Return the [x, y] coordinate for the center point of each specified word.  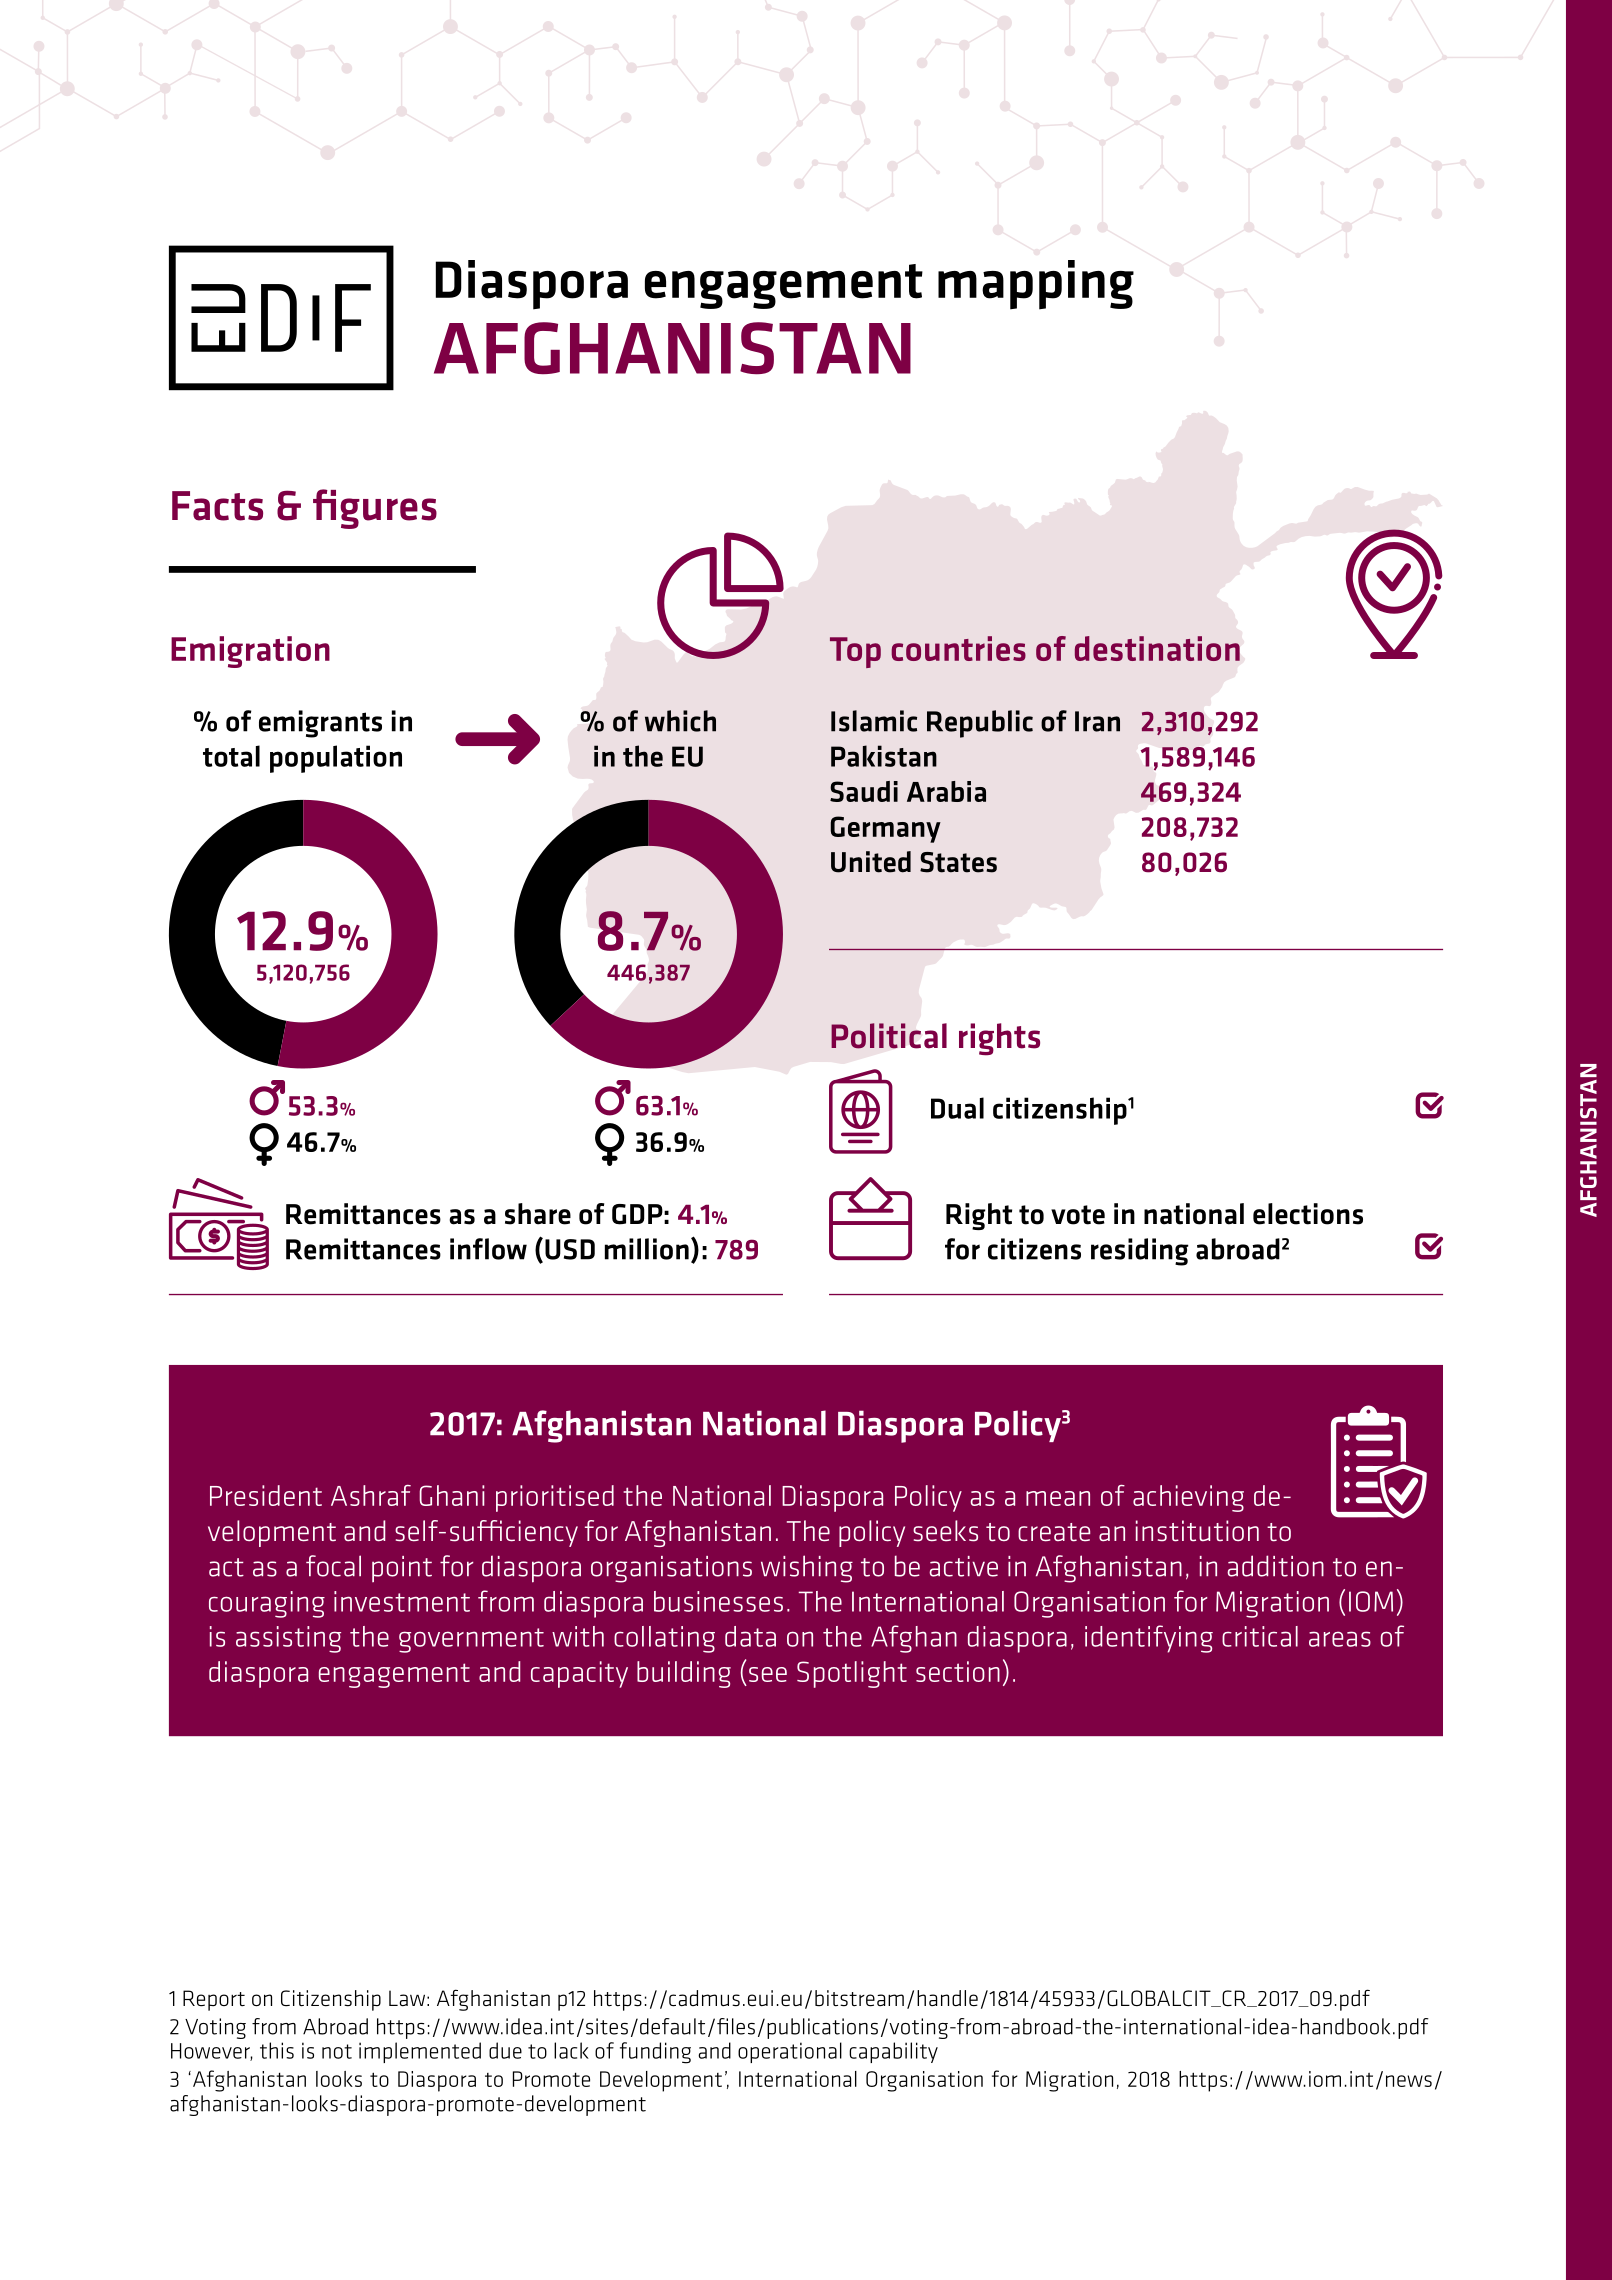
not [337, 2051]
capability [893, 2052]
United [871, 862]
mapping [1036, 285]
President [266, 1495]
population [336, 759]
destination [1157, 648]
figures [375, 509]
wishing [807, 1569]
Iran [1097, 721]
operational [790, 2052]
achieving [1188, 1498]
